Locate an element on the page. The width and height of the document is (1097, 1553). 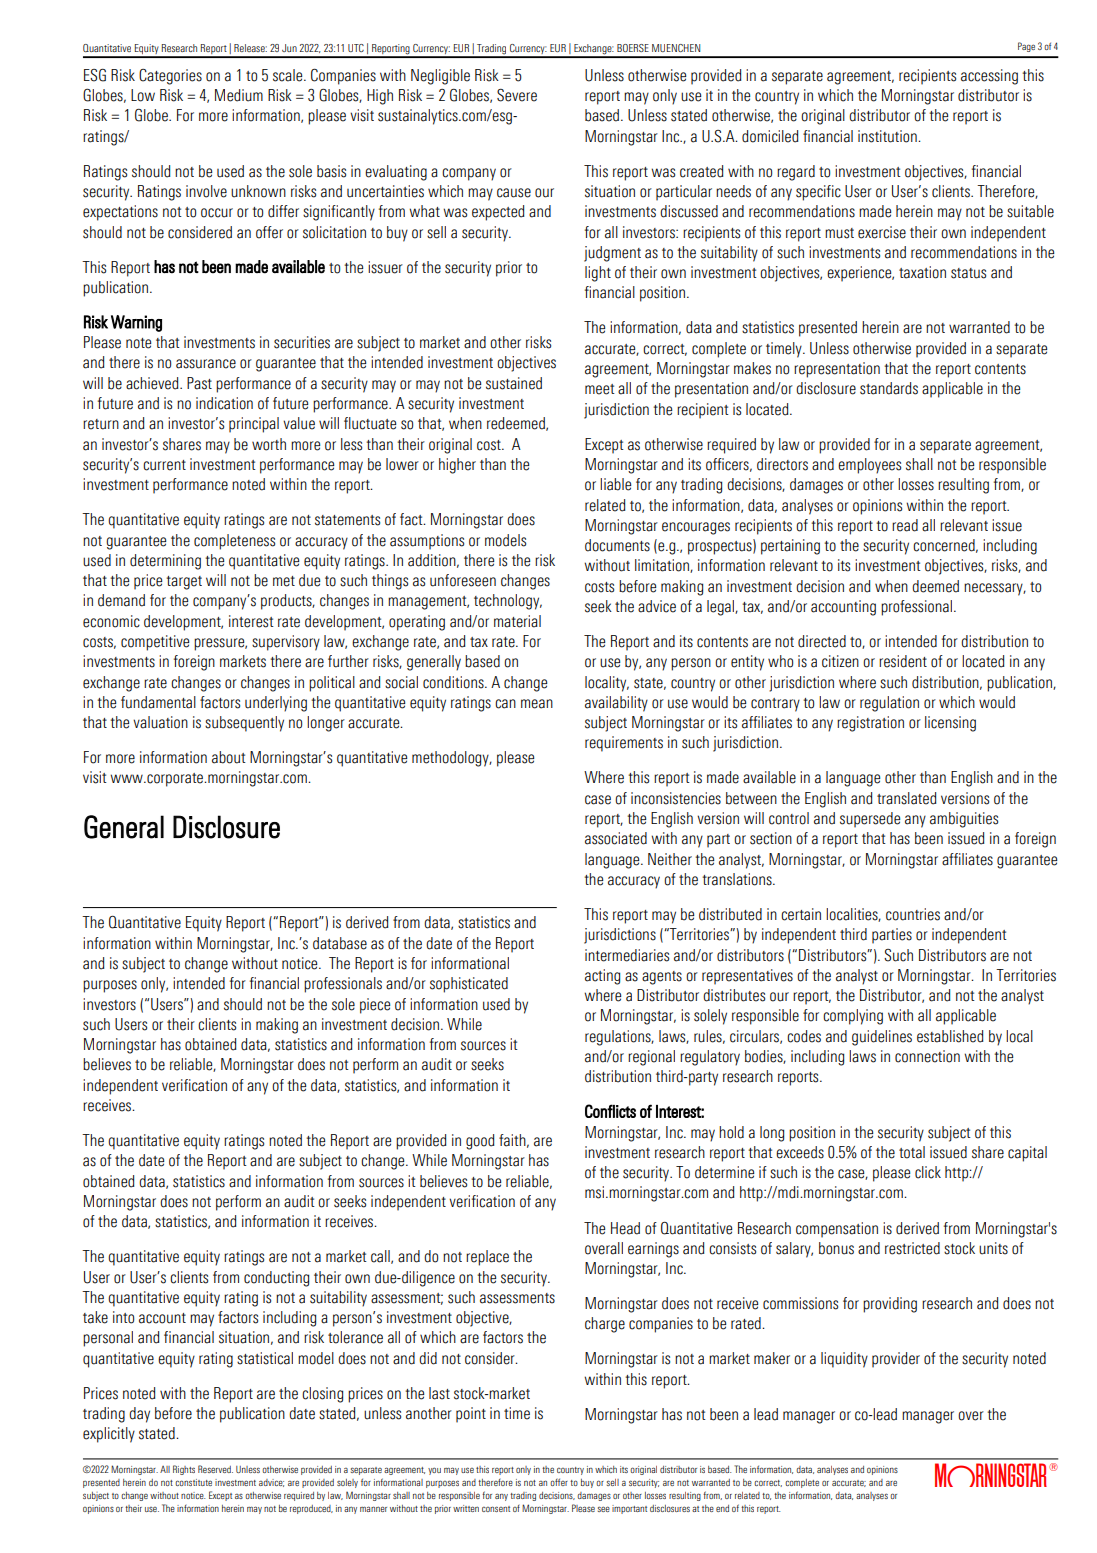
institution is located at coordinates (888, 136).
